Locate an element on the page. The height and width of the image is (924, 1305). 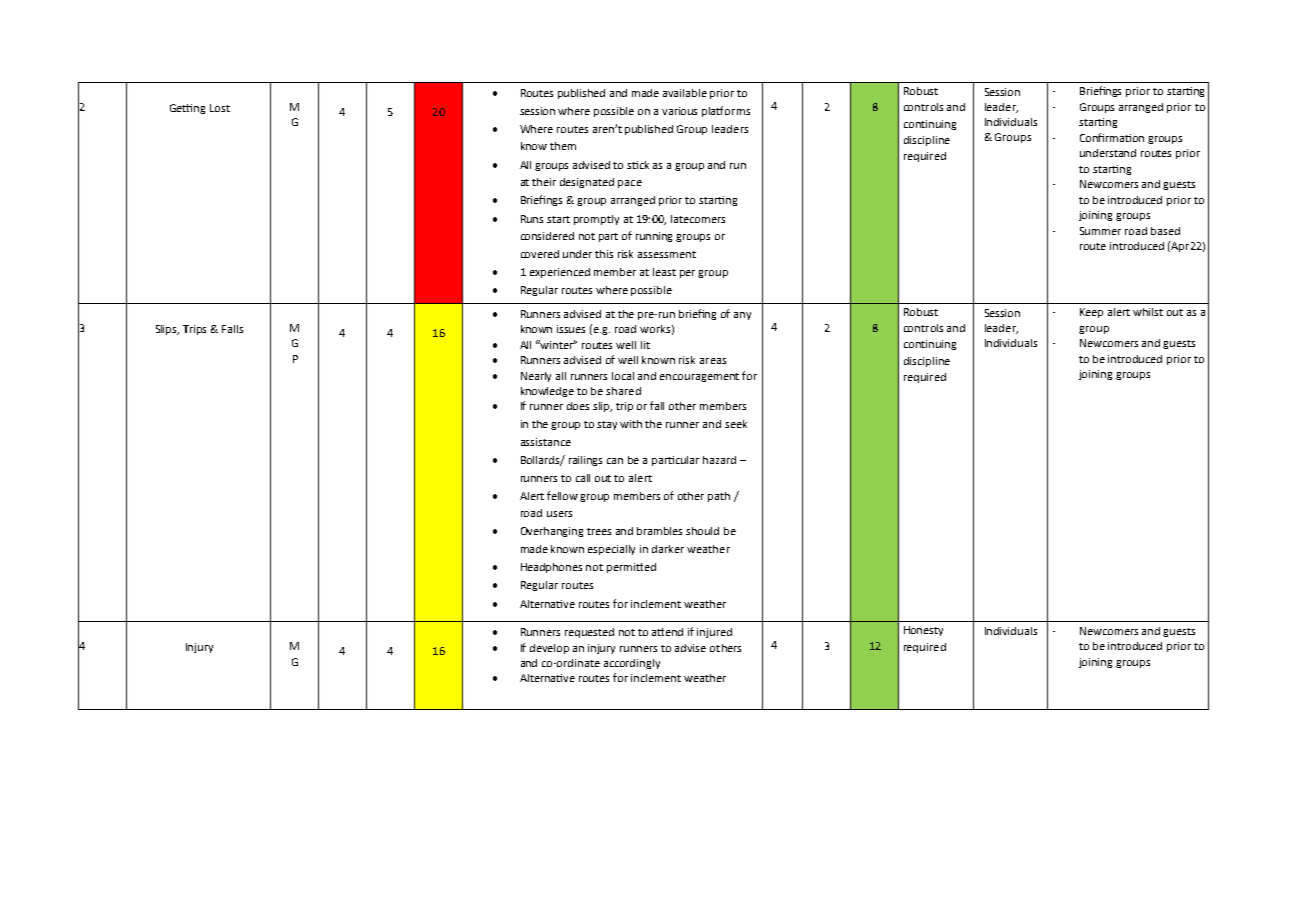
encouragement is located at coordinates (699, 377).
